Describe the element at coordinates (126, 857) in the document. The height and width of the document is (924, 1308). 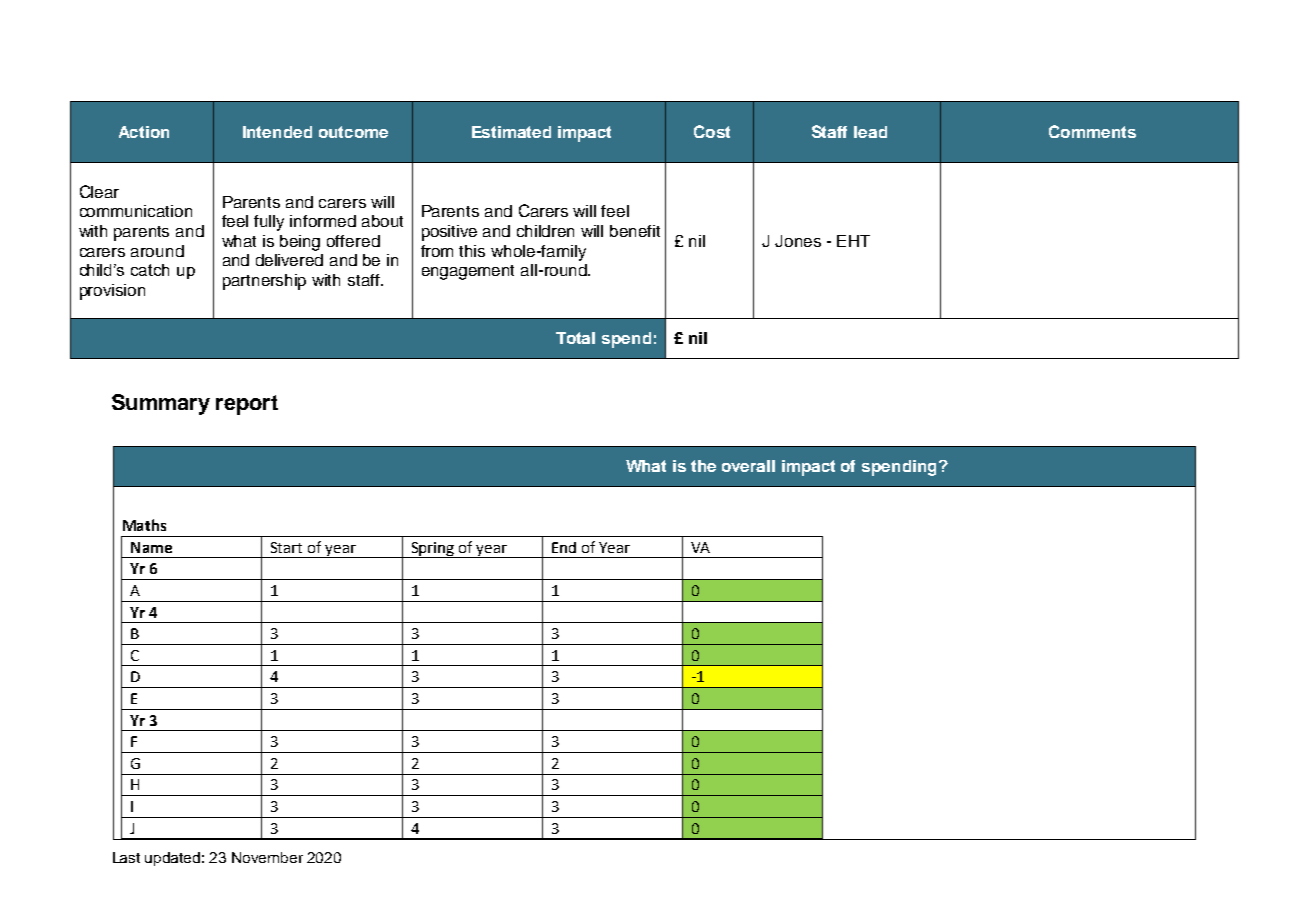
I see `Last` at that location.
